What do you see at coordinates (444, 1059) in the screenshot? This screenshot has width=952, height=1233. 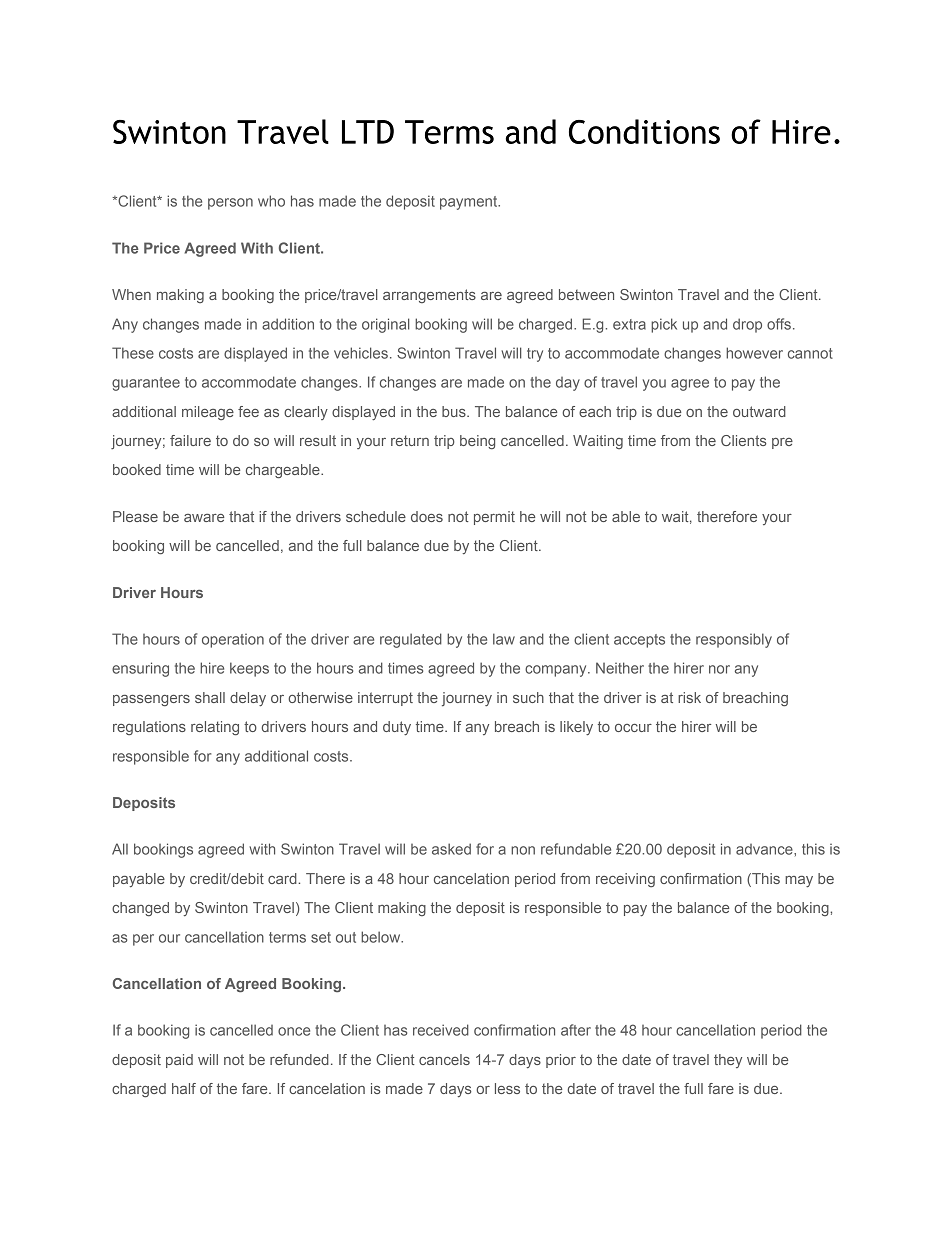 I see `cancels` at bounding box center [444, 1059].
